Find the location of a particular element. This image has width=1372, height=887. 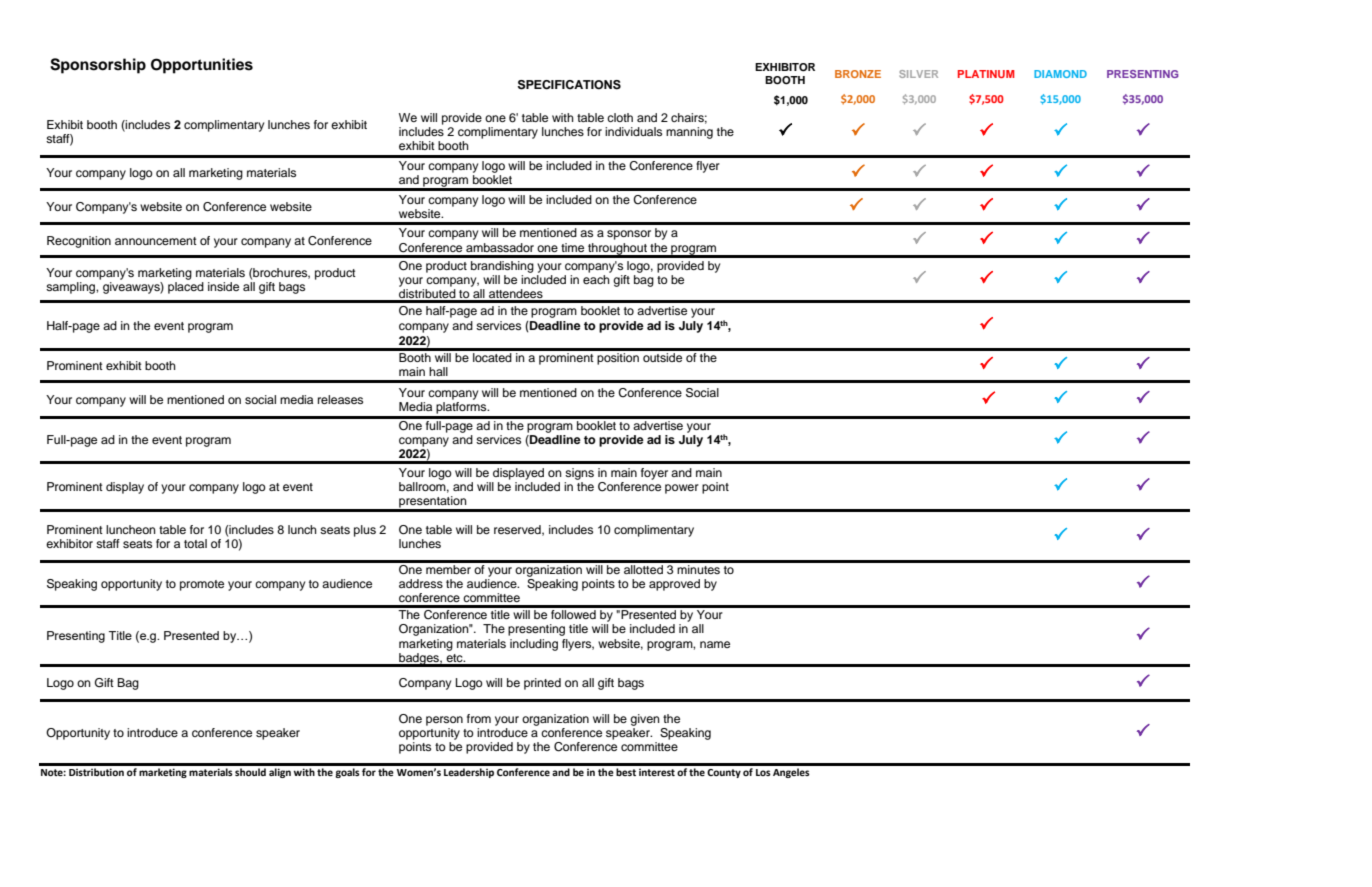

person is located at coordinates (444, 721).
